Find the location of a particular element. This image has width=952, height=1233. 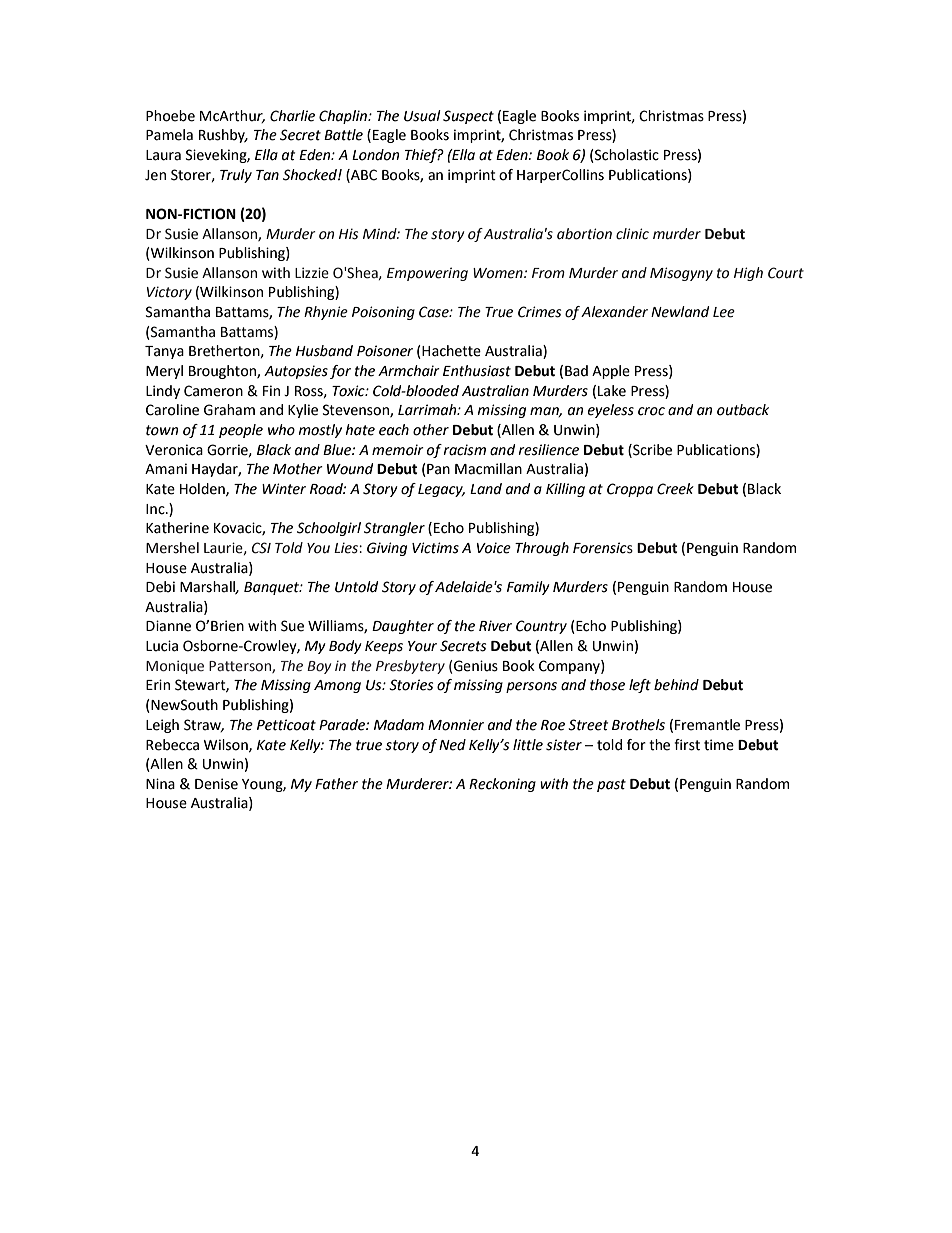

people is located at coordinates (241, 431).
